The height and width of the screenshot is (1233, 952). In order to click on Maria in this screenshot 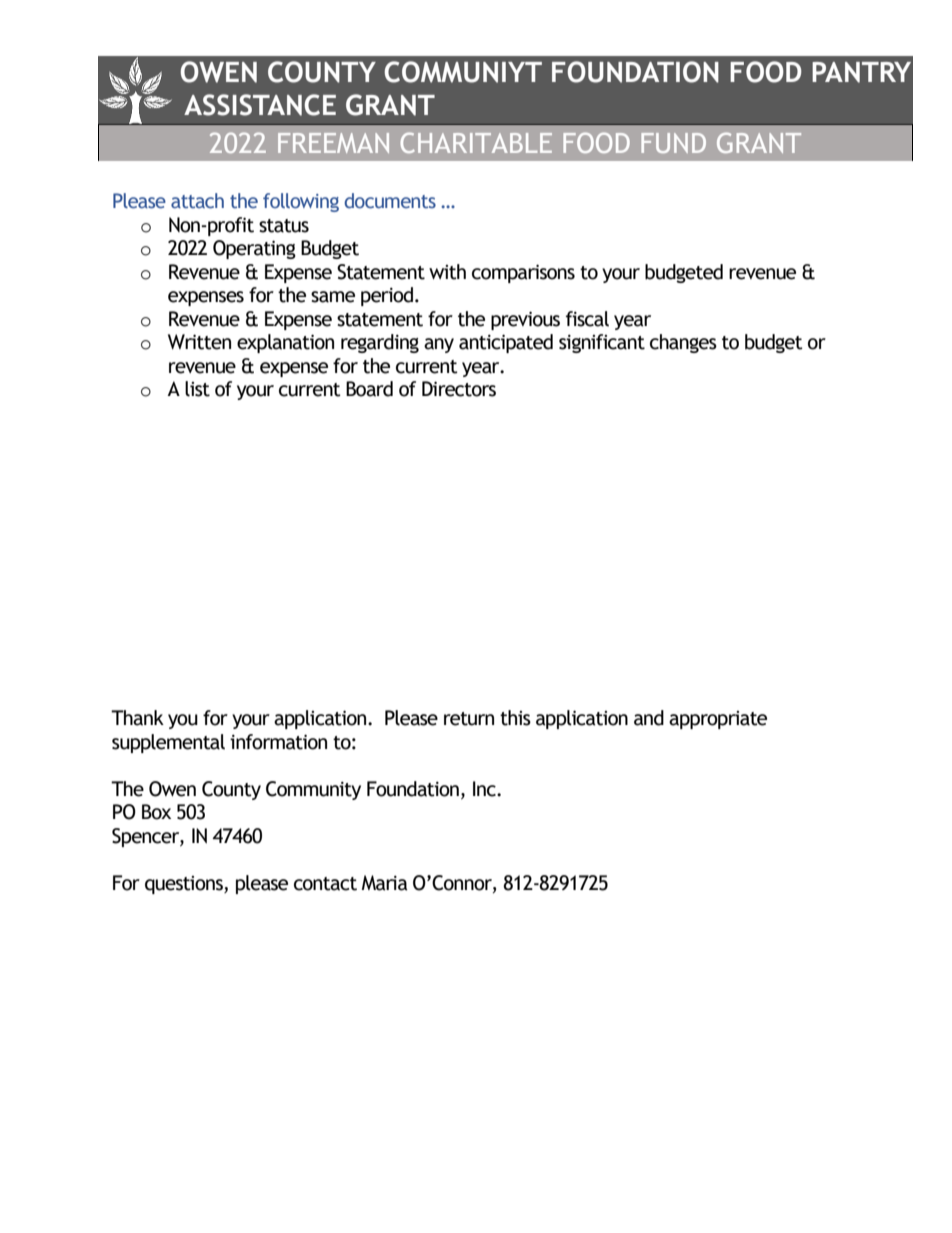, I will do `click(385, 883)`.
